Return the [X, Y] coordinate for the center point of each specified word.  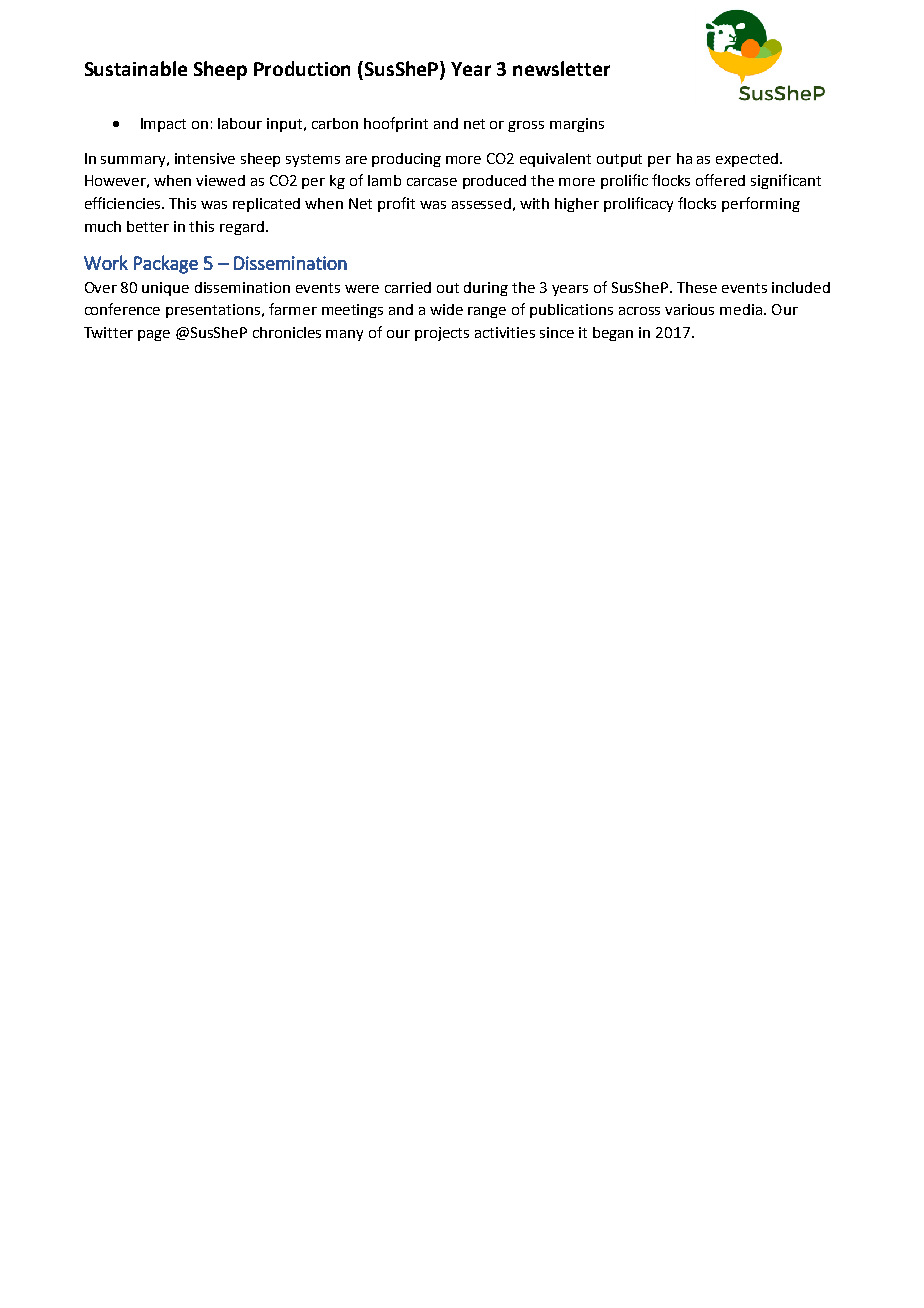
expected [748, 160]
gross [526, 126]
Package [166, 264]
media [741, 309]
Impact [163, 125]
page [154, 335]
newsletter [561, 68]
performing [761, 204]
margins [577, 125]
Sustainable [136, 68]
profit [396, 204]
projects [442, 334]
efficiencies [124, 203]
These [697, 287]
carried [408, 287]
